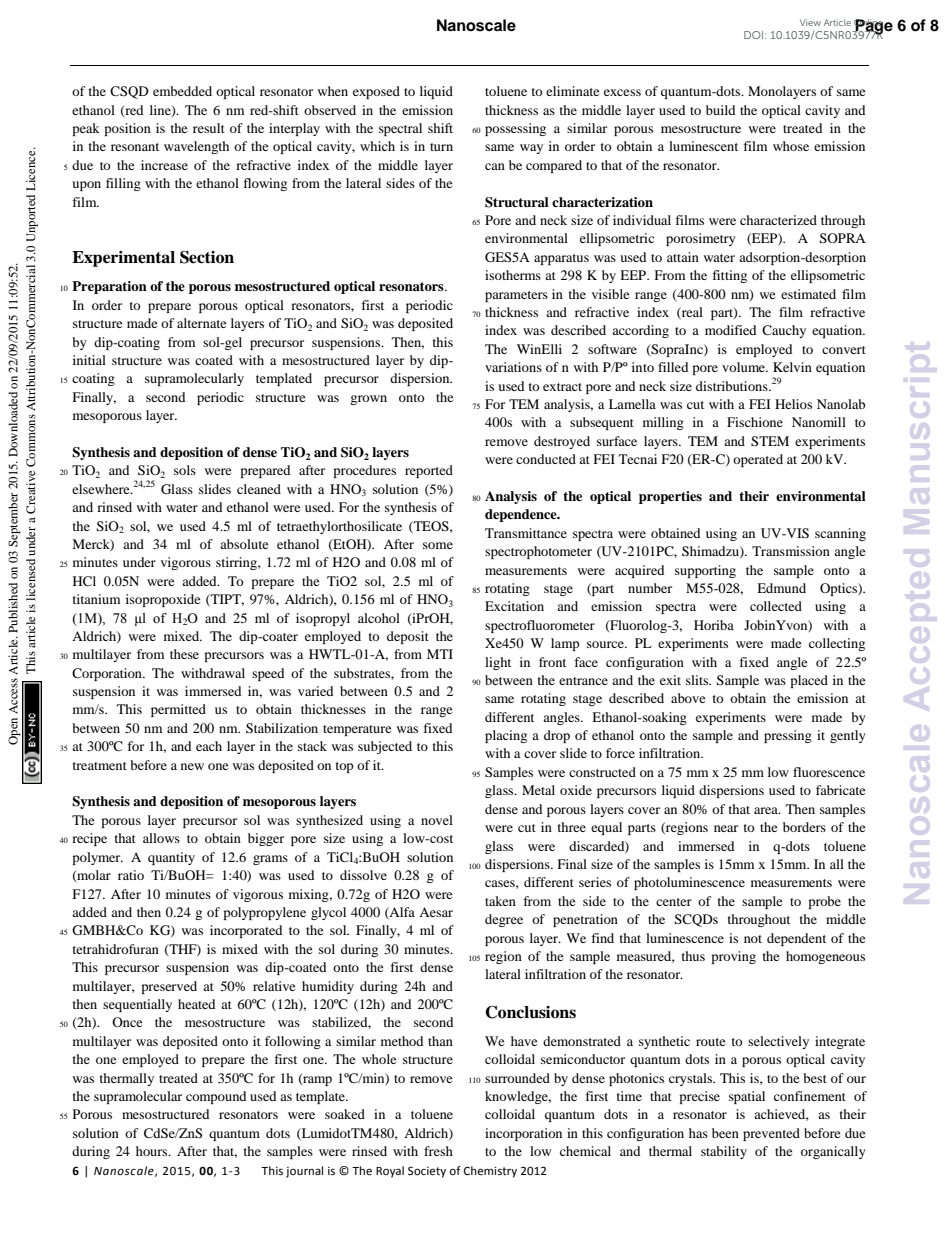 The image size is (952, 1247). I want to click on collected, so click(776, 606).
